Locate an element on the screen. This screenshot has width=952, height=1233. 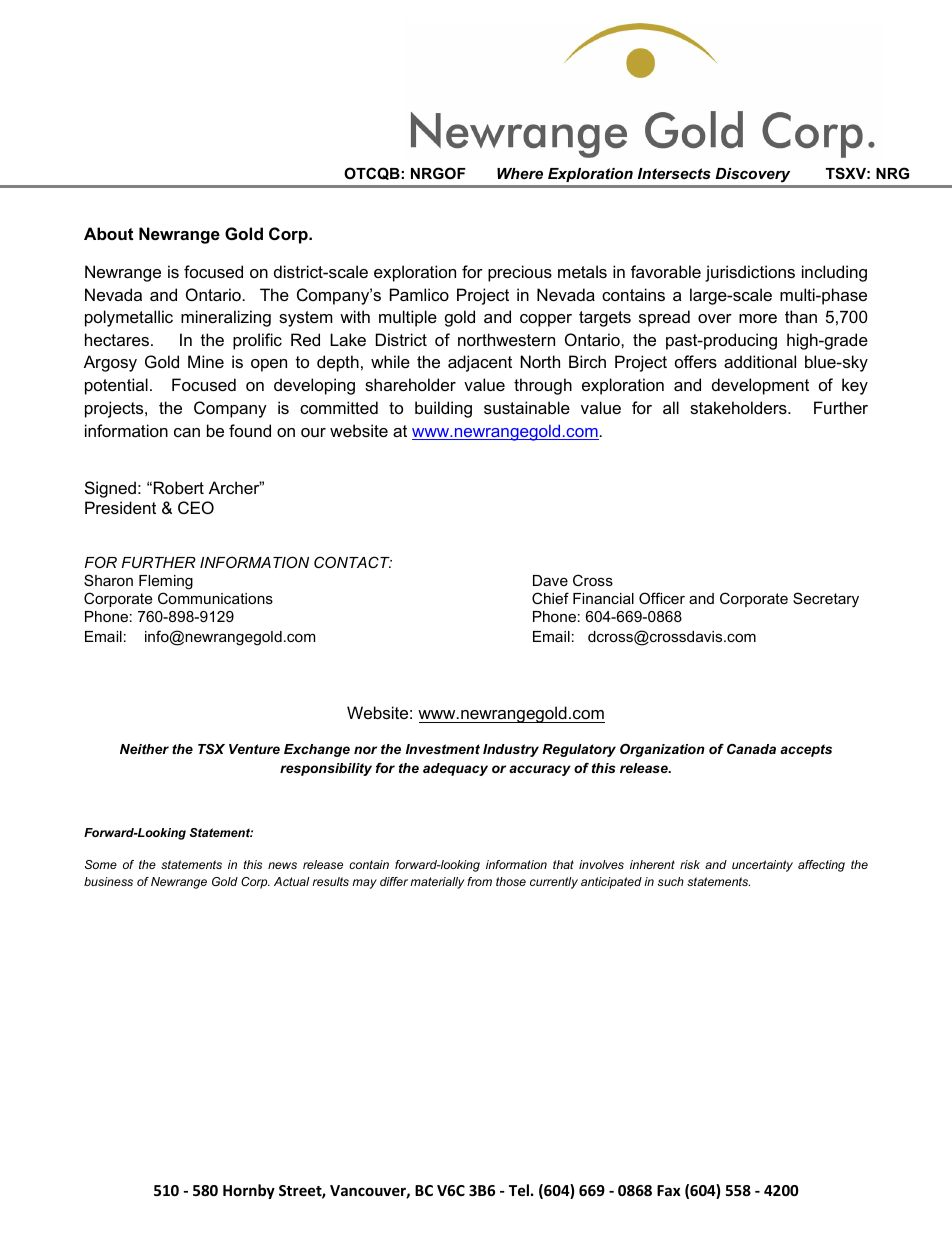
Canada is located at coordinates (751, 749).
